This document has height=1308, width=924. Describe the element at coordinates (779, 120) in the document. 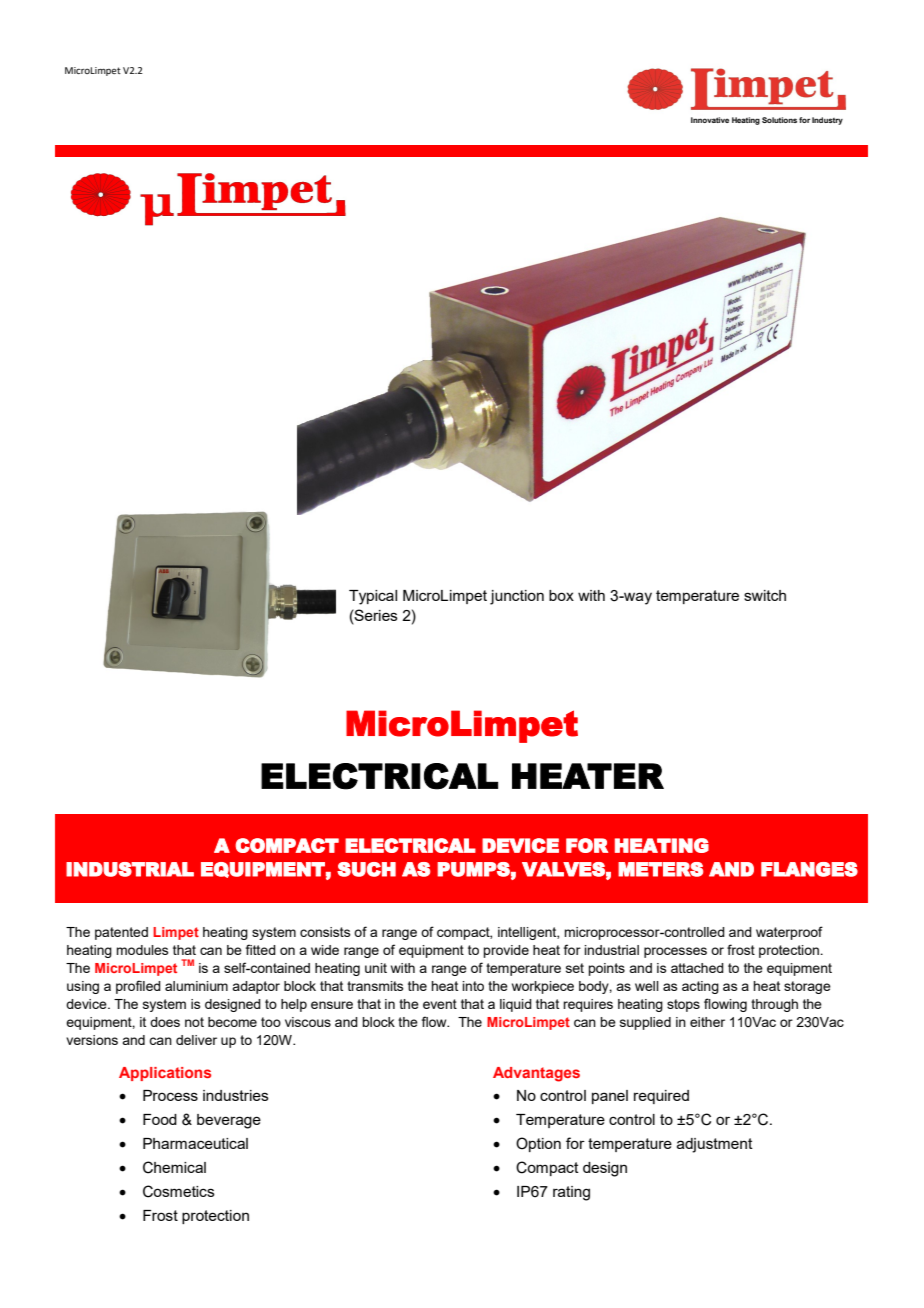

I see `Solutions` at that location.
